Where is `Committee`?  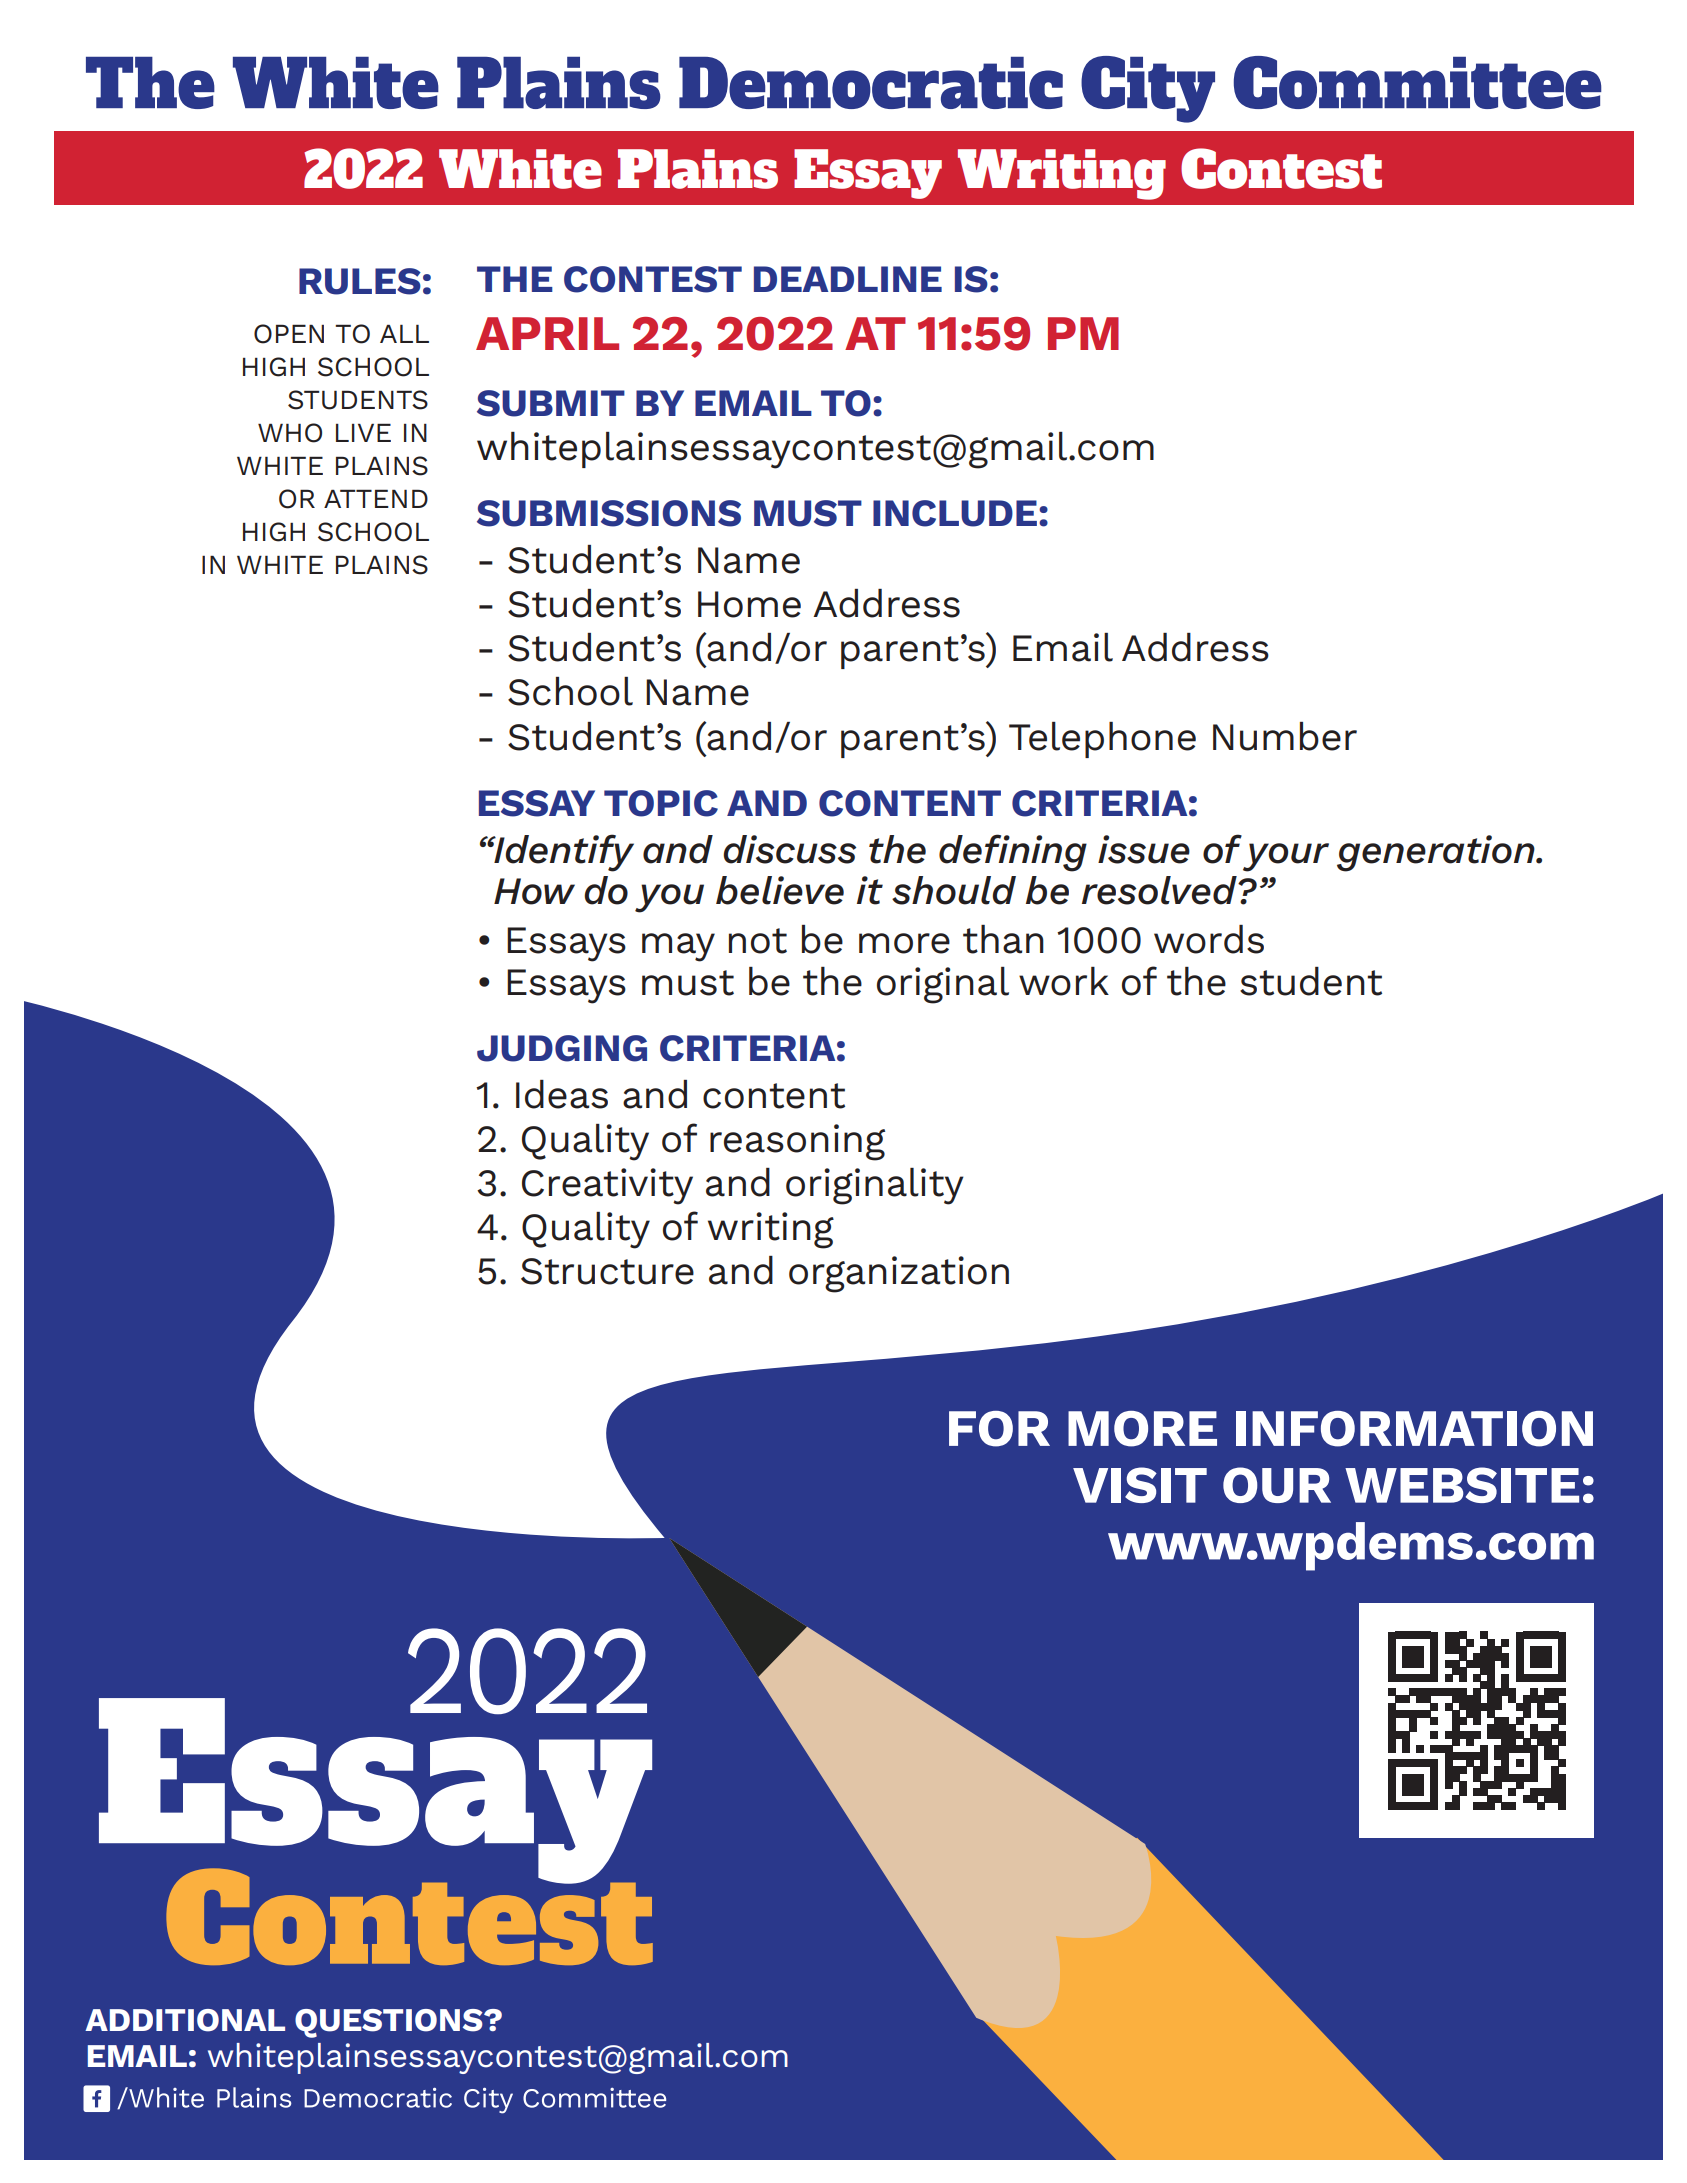
Committee is located at coordinates (1418, 82).
